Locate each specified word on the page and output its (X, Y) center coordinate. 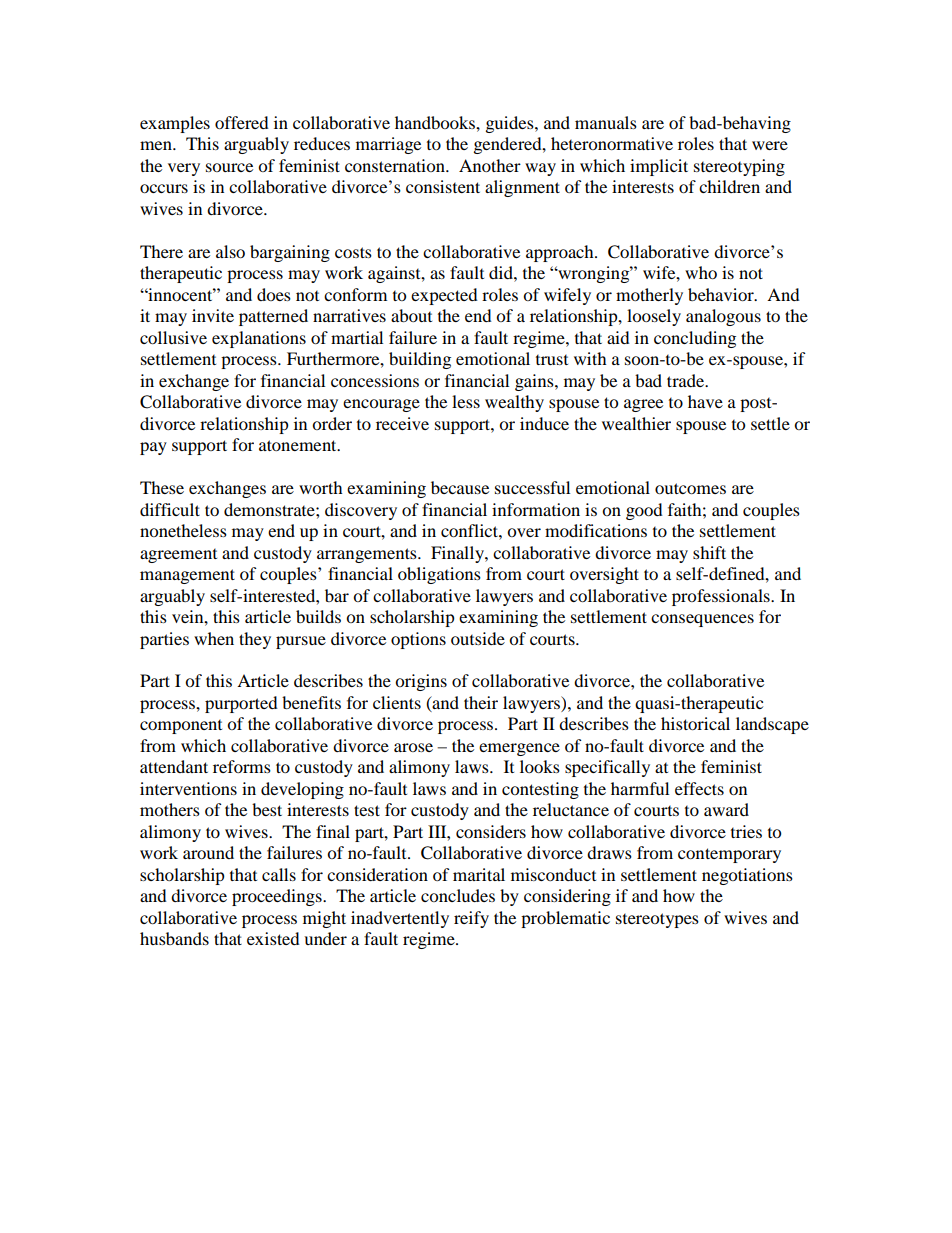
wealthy (514, 403)
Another (490, 165)
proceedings (278, 897)
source (229, 167)
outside (478, 638)
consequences (702, 620)
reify (471, 919)
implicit (659, 167)
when (214, 638)
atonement (299, 445)
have (705, 401)
